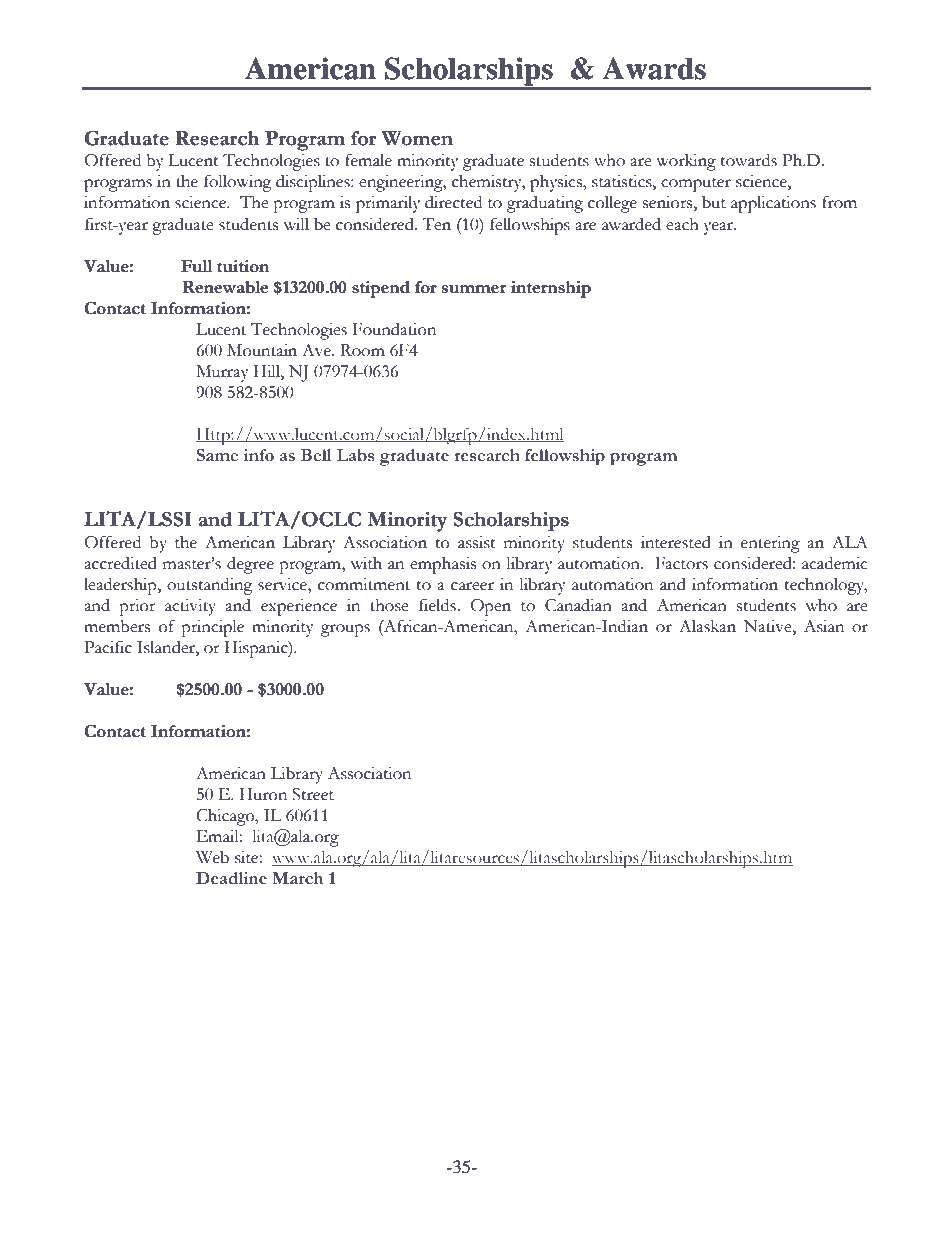  Describe the element at coordinates (217, 455) in the page. I see `Same` at that location.
